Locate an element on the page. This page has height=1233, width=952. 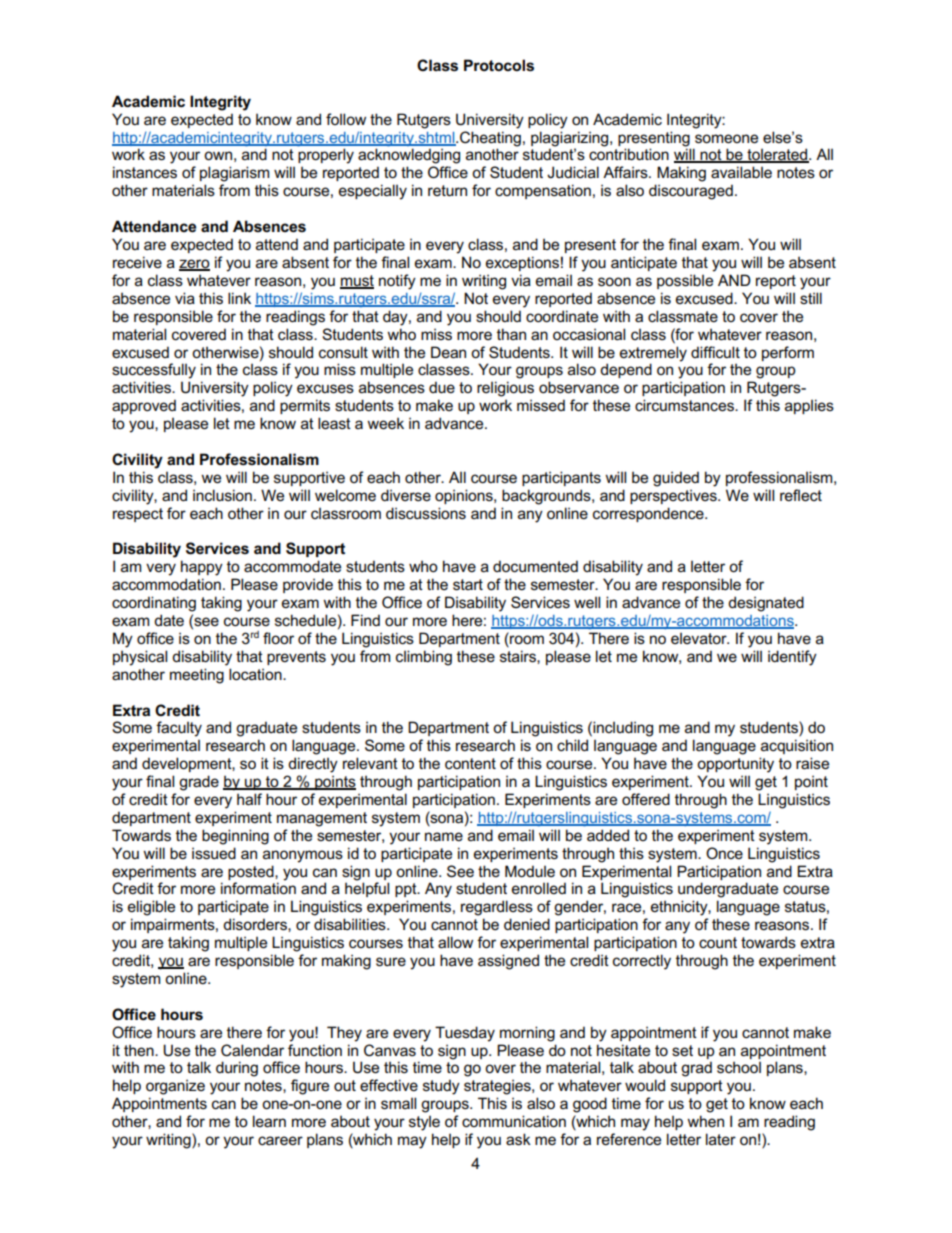
happy is located at coordinates (202, 568).
